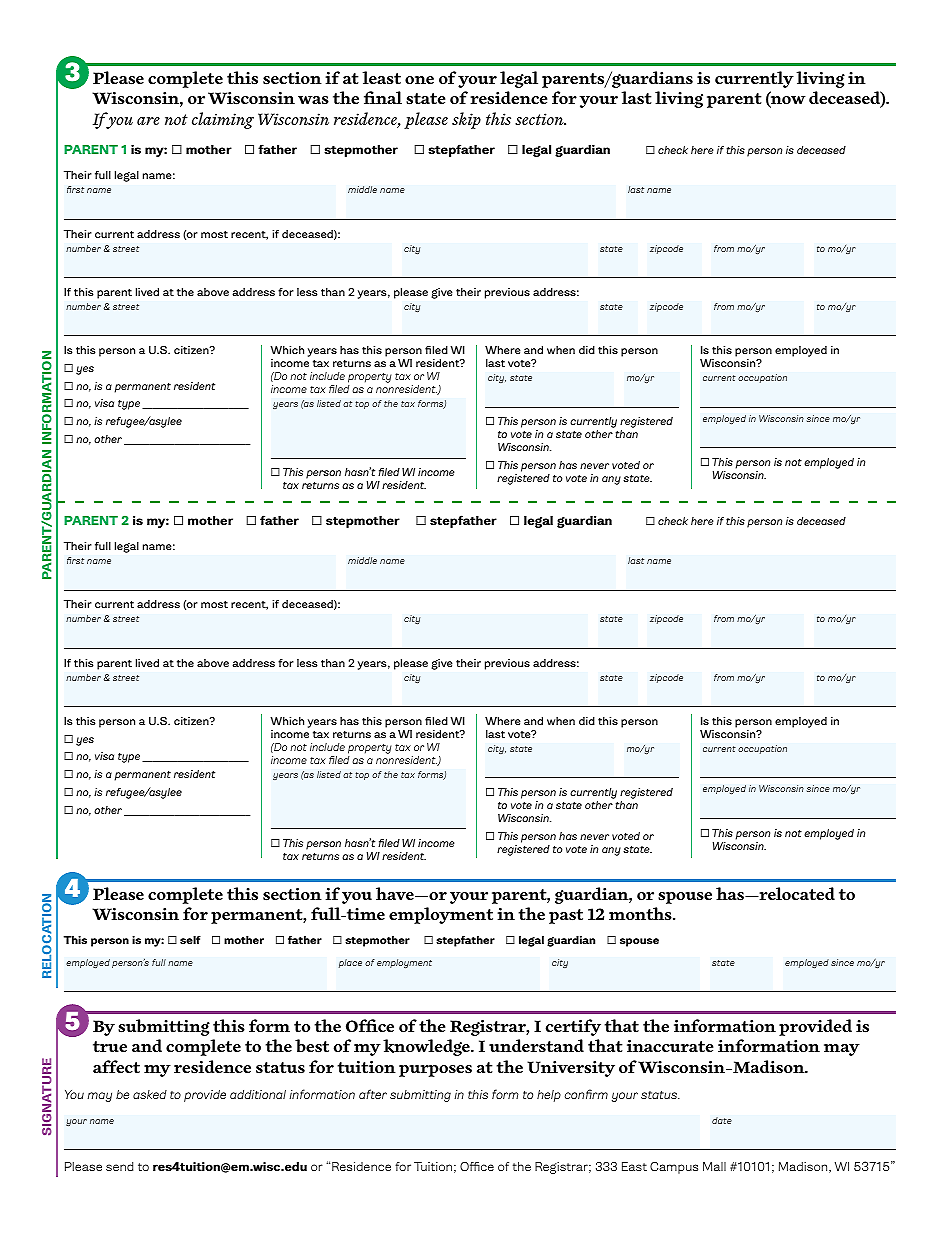 The width and height of the document is (952, 1233). I want to click on Campus, so click(674, 1168).
